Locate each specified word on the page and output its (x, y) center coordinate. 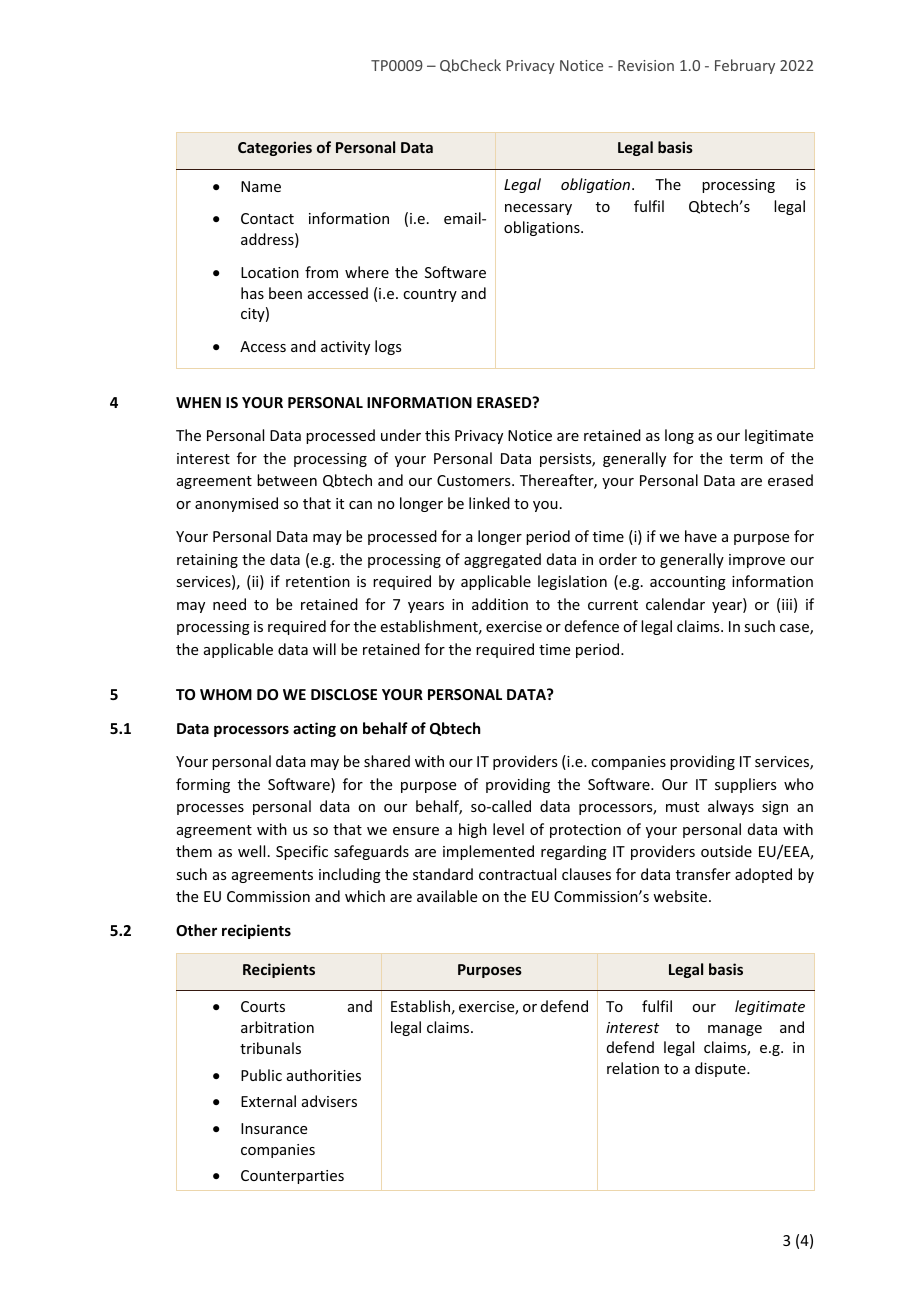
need (229, 604)
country (430, 295)
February (745, 66)
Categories (275, 148)
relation (633, 1068)
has (252, 293)
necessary (538, 209)
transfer (703, 874)
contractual (517, 874)
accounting (688, 583)
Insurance (274, 1128)
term (746, 459)
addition (500, 604)
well (251, 851)
